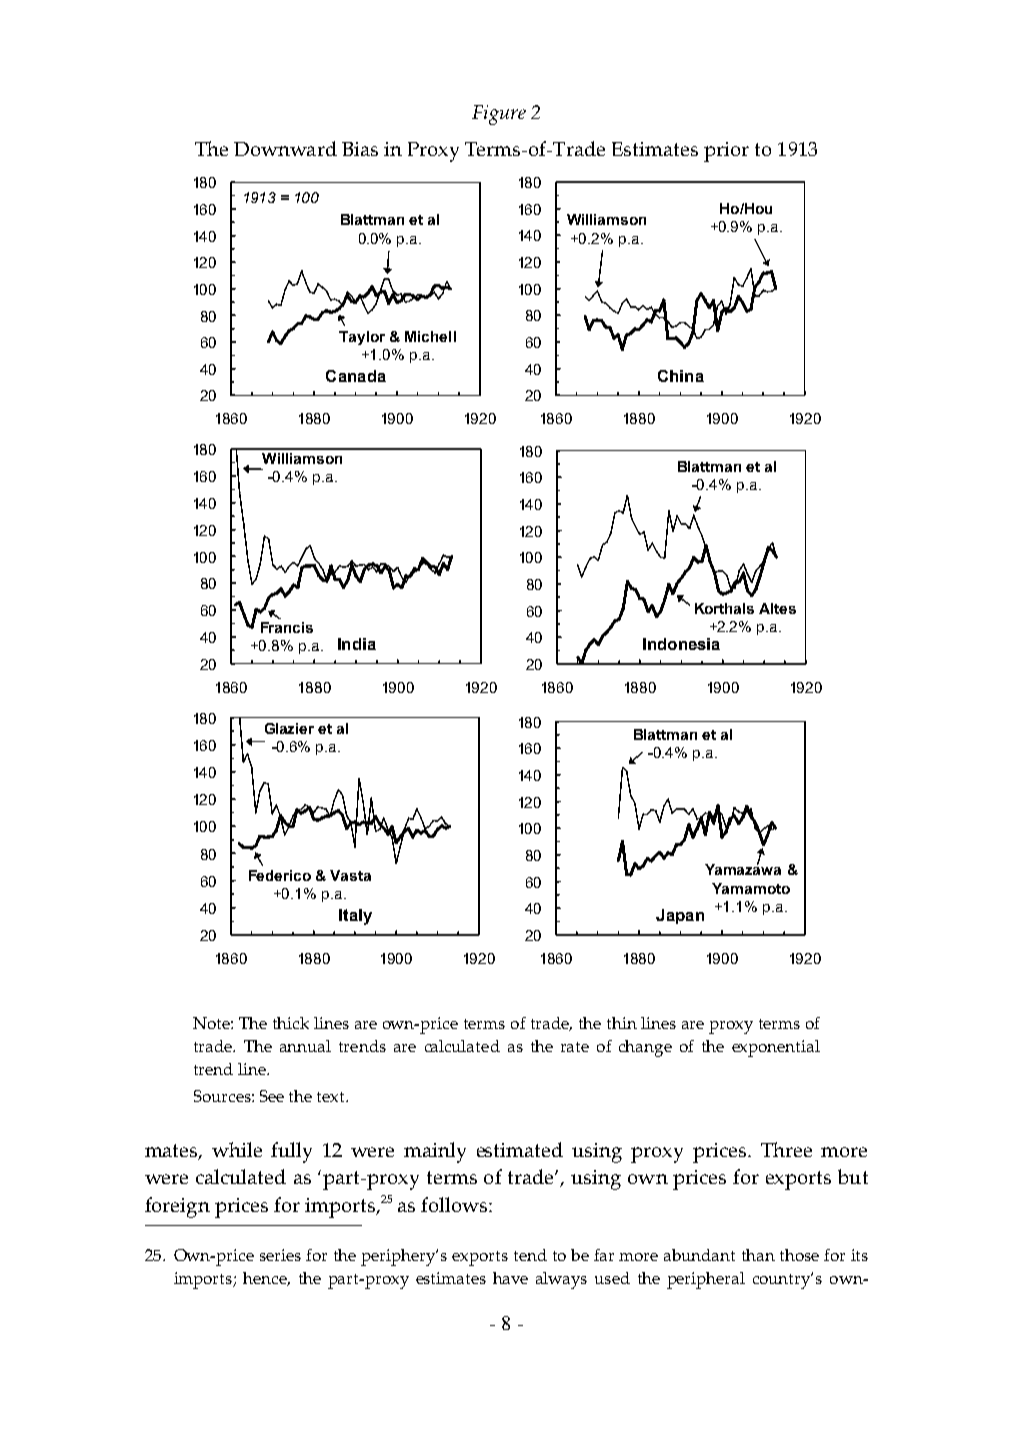 The image size is (1013, 1434). What do you see at coordinates (356, 376) in the screenshot?
I see `Canada` at bounding box center [356, 376].
